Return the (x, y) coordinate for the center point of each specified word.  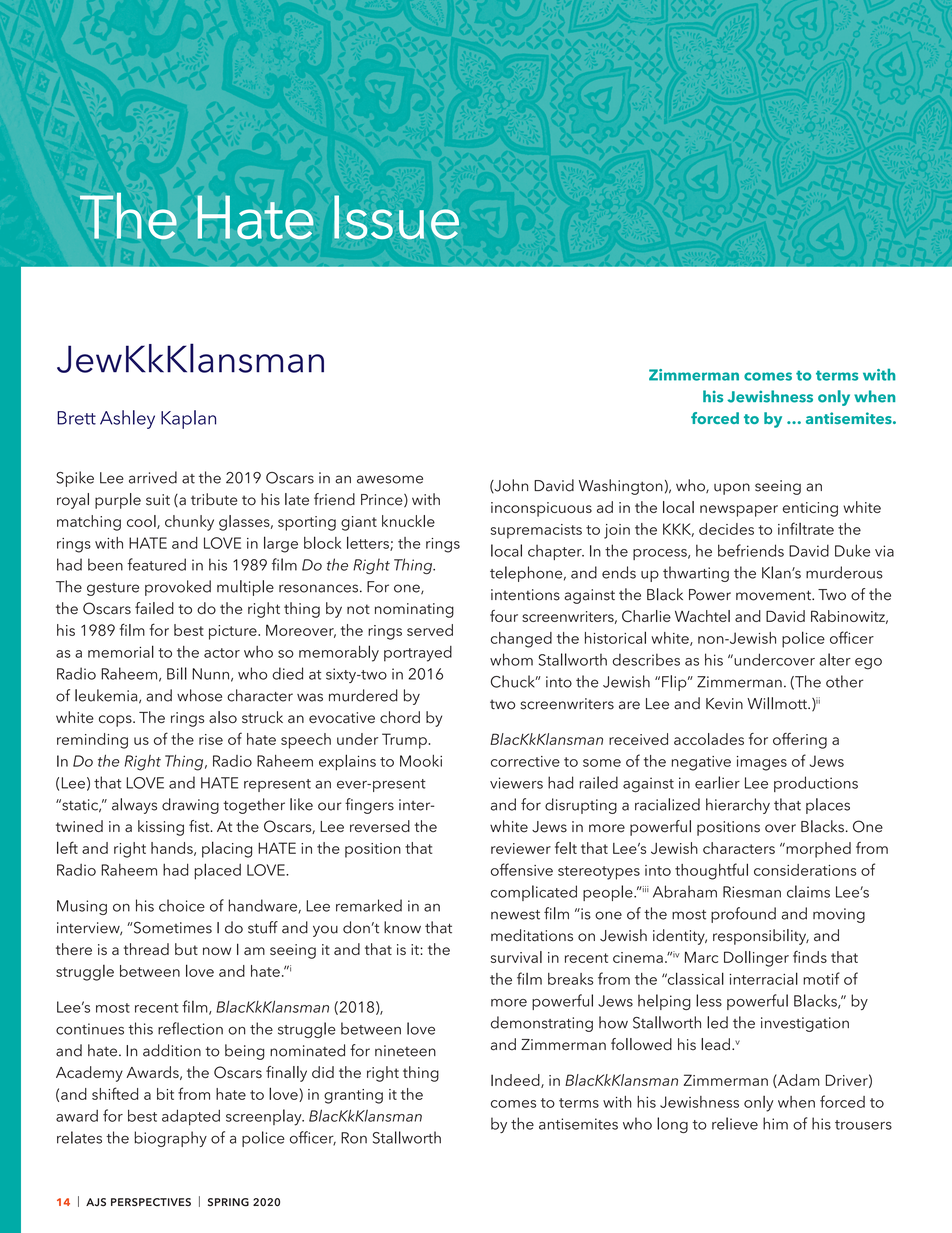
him (775, 1123)
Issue (396, 217)
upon (732, 489)
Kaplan (188, 419)
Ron (354, 1138)
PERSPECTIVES (151, 1202)
